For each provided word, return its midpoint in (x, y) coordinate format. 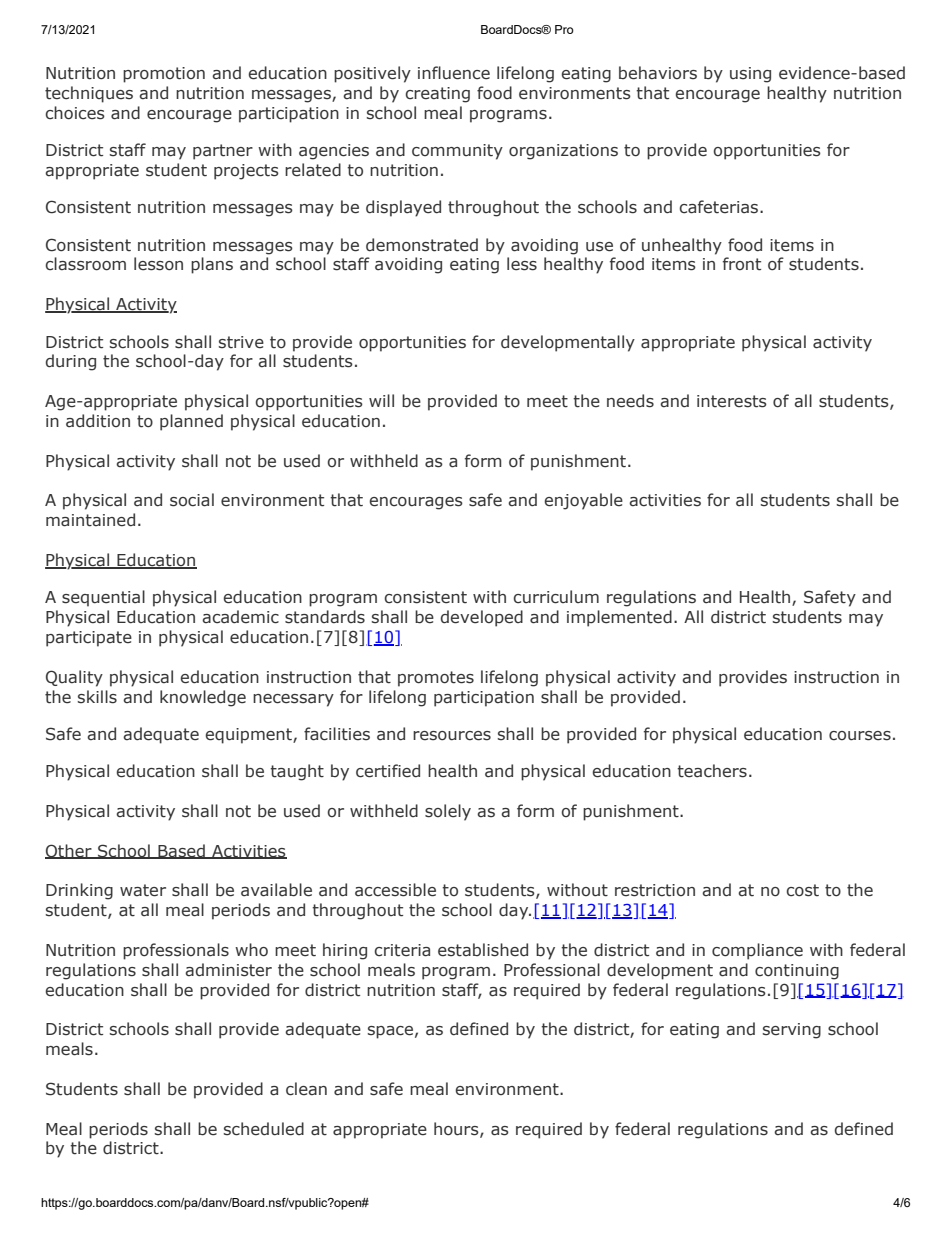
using (750, 75)
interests (732, 401)
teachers (712, 771)
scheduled (264, 1129)
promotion (164, 75)
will (381, 400)
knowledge (203, 698)
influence (454, 73)
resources (452, 736)
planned (191, 422)
